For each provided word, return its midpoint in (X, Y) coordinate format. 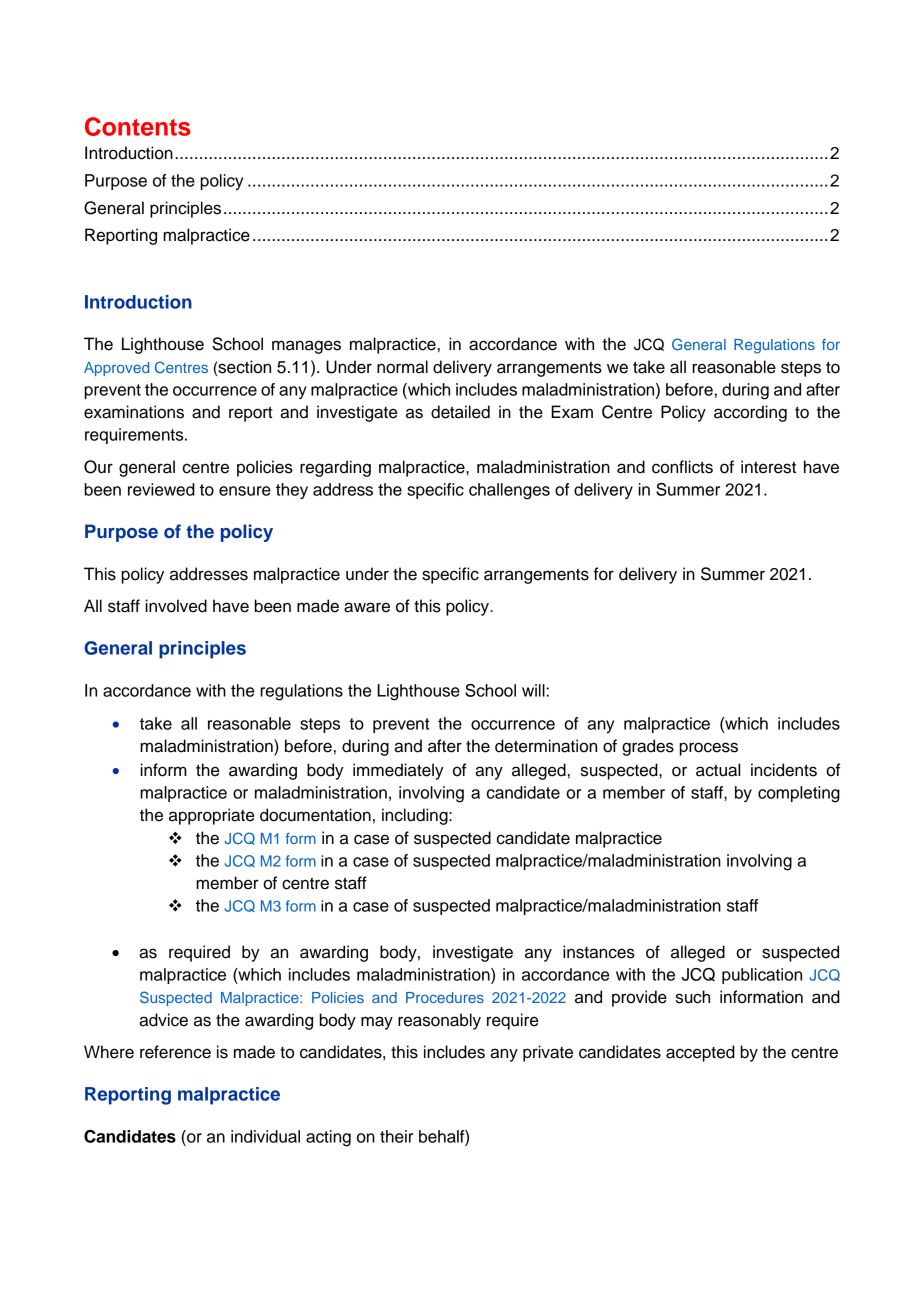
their (396, 1136)
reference (175, 1052)
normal (402, 367)
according (750, 413)
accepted (700, 1053)
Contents (138, 126)
